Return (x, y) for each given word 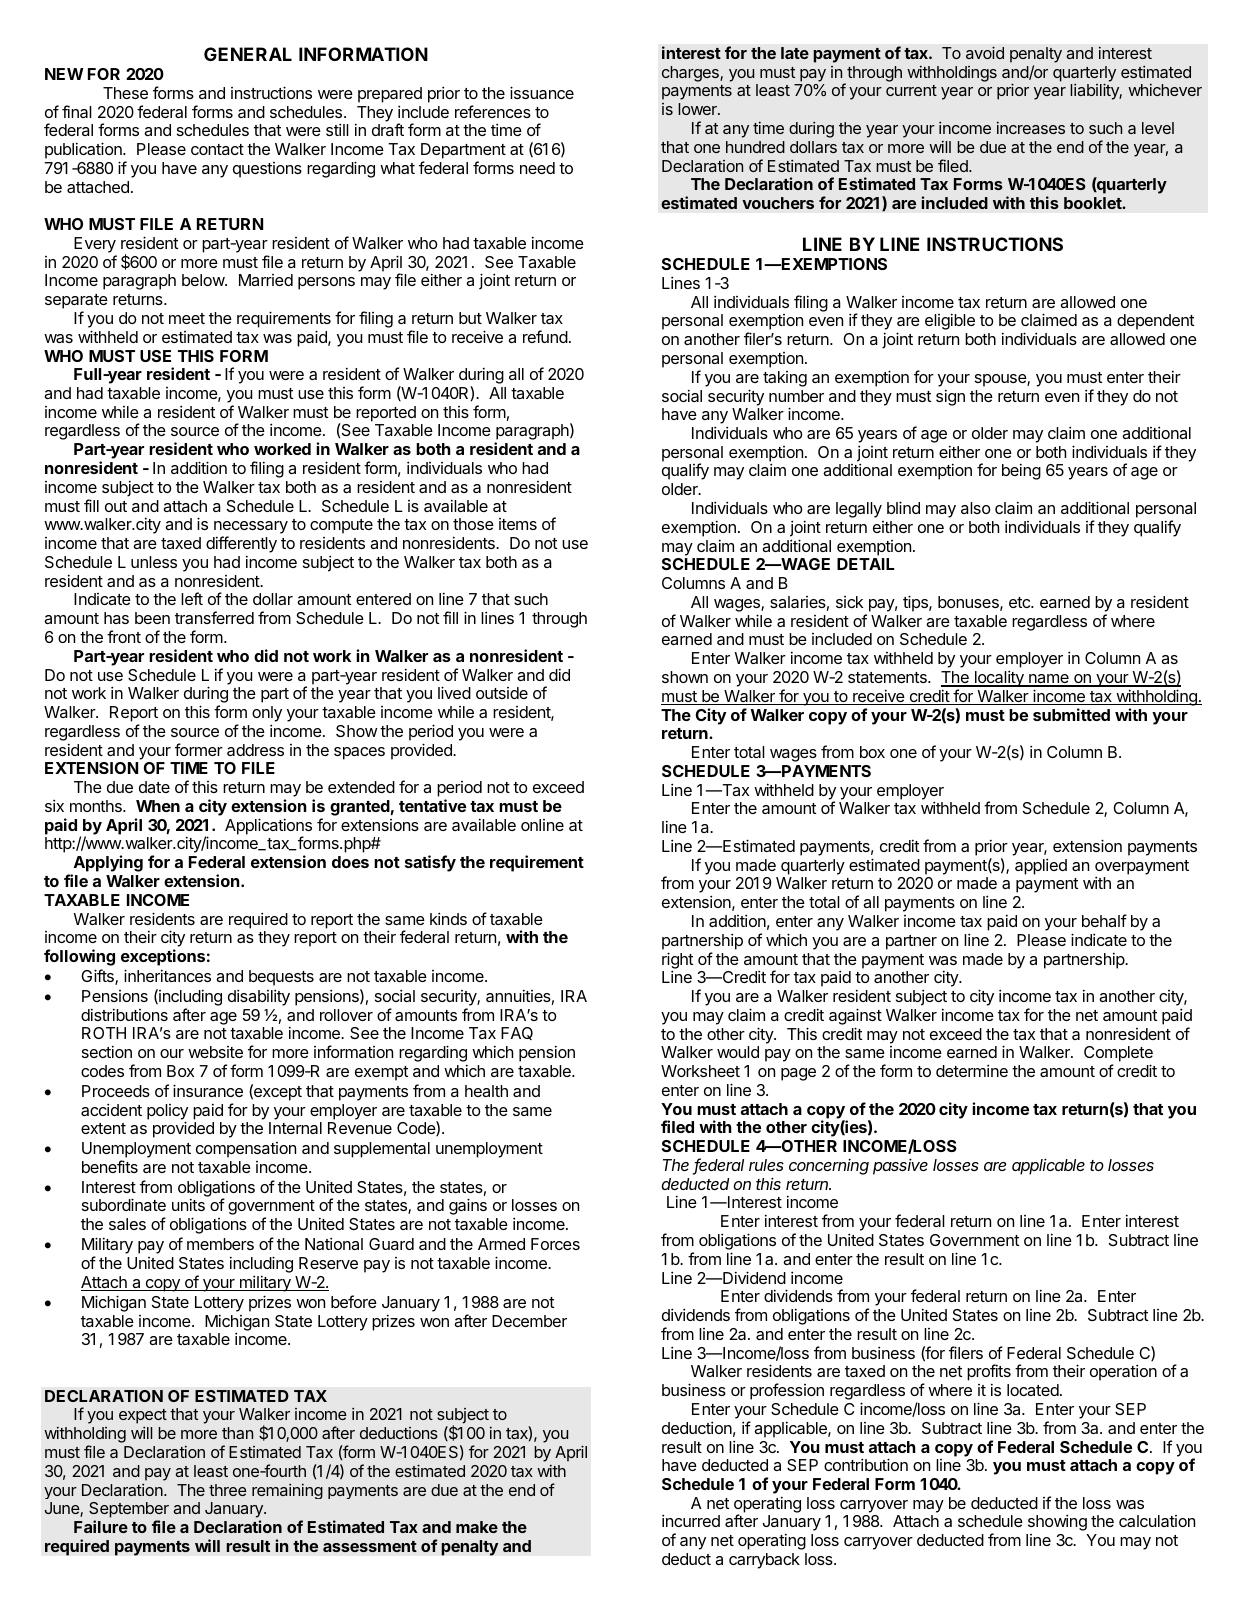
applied (1041, 866)
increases (1031, 128)
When (158, 806)
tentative (432, 805)
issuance (542, 92)
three (228, 1490)
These (125, 93)
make (477, 1527)
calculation (1157, 1521)
